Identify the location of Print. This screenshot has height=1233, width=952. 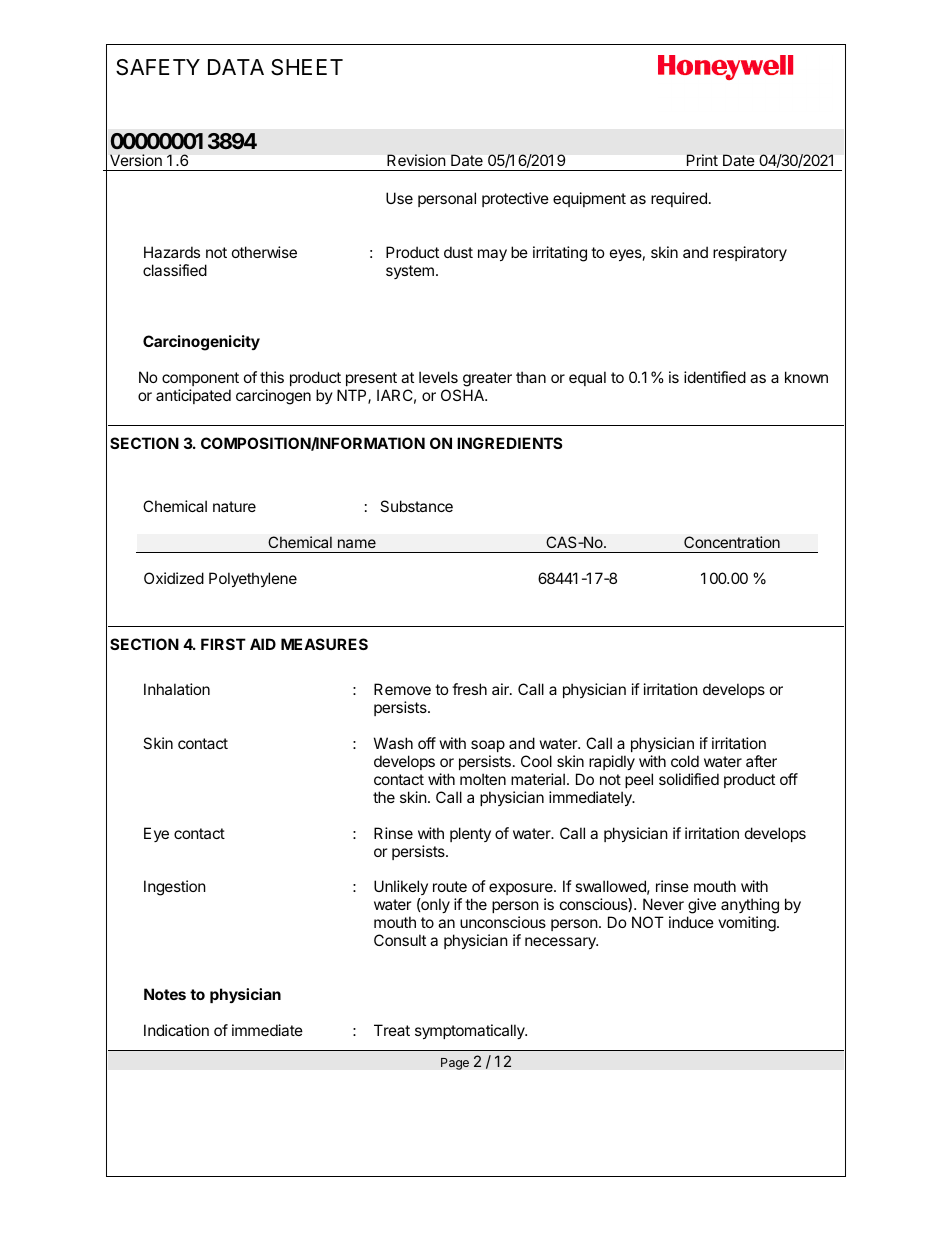
(702, 160).
